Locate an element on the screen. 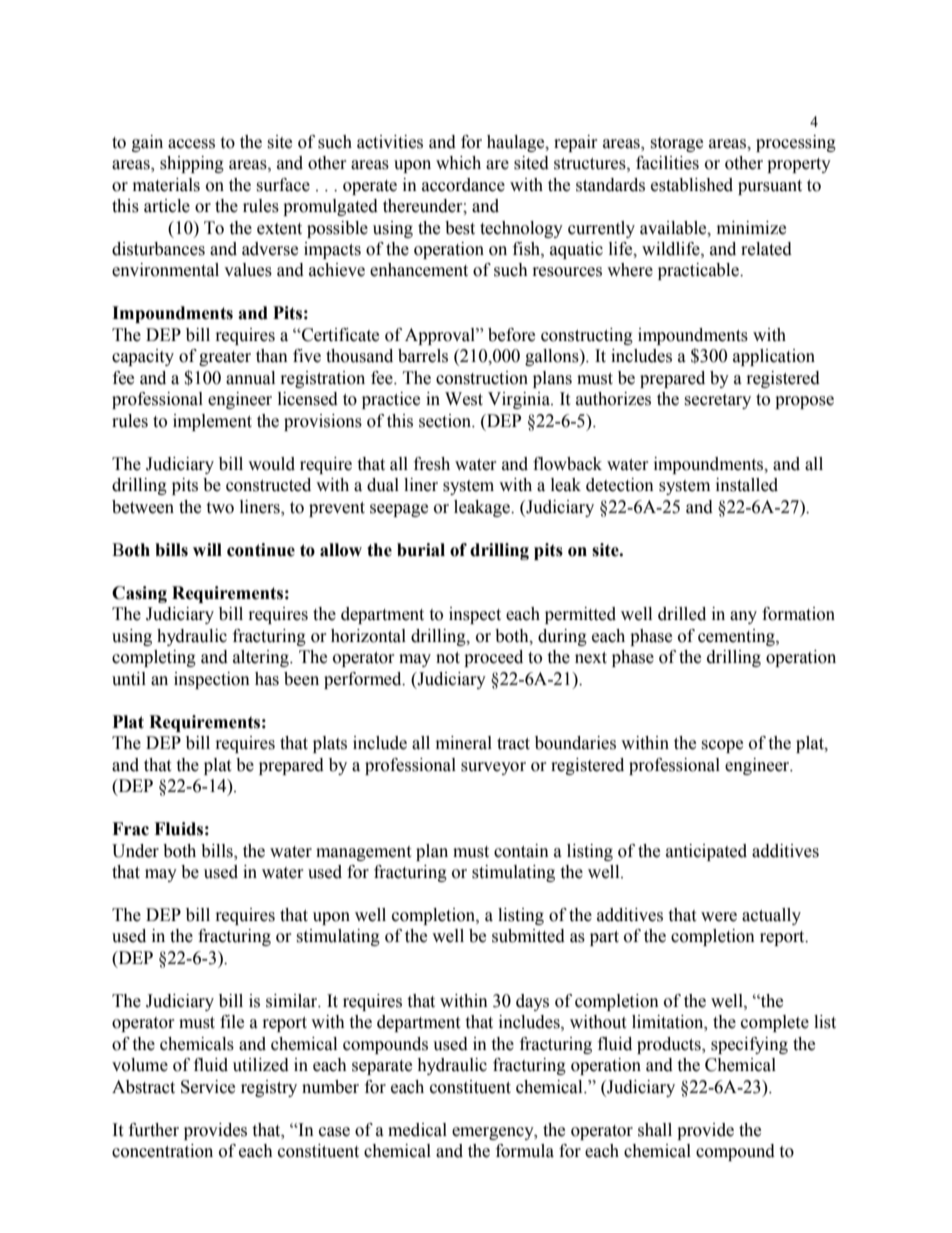  medical is located at coordinates (417, 1130).
